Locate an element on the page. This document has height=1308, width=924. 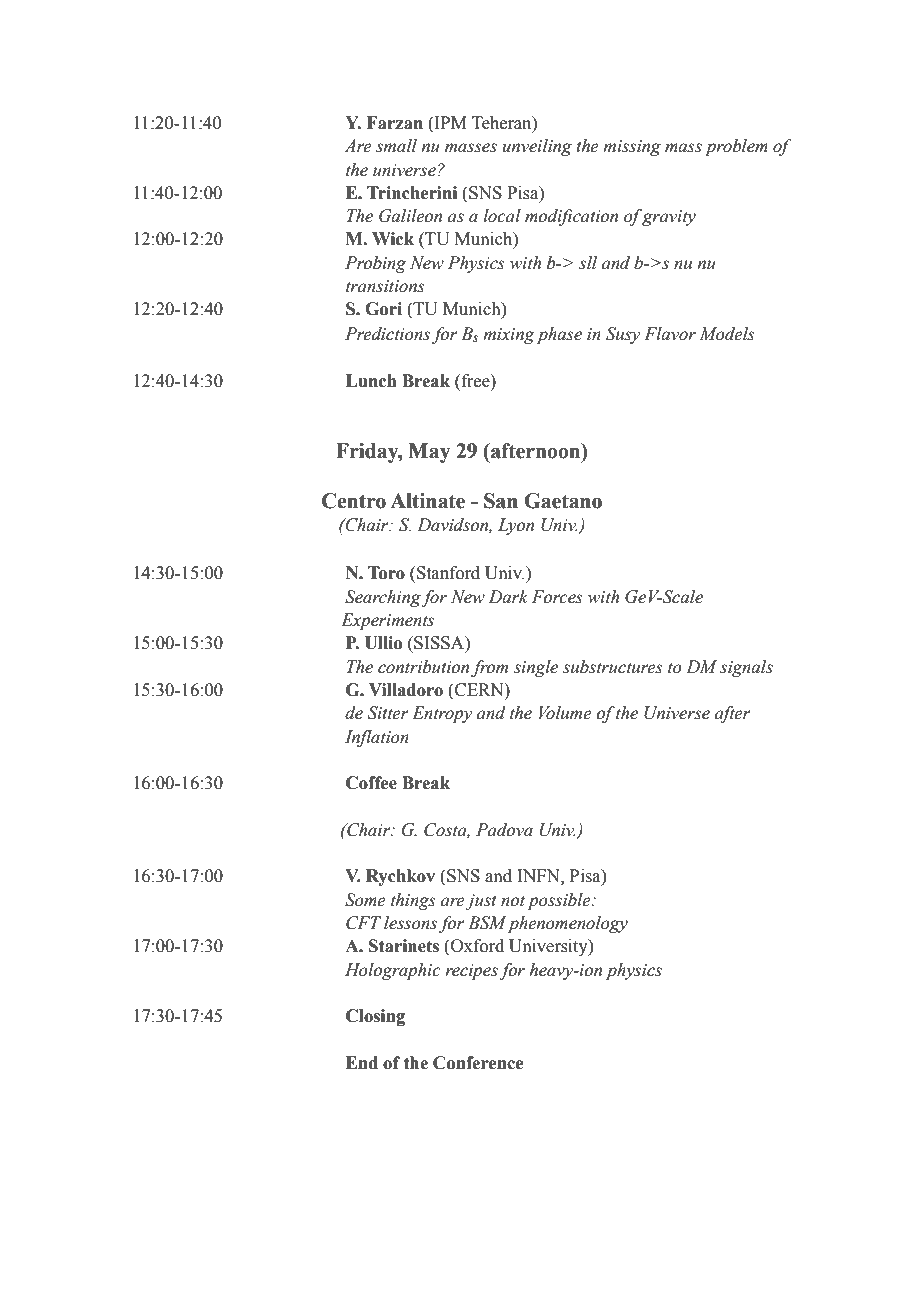
unveiling is located at coordinates (537, 147).
